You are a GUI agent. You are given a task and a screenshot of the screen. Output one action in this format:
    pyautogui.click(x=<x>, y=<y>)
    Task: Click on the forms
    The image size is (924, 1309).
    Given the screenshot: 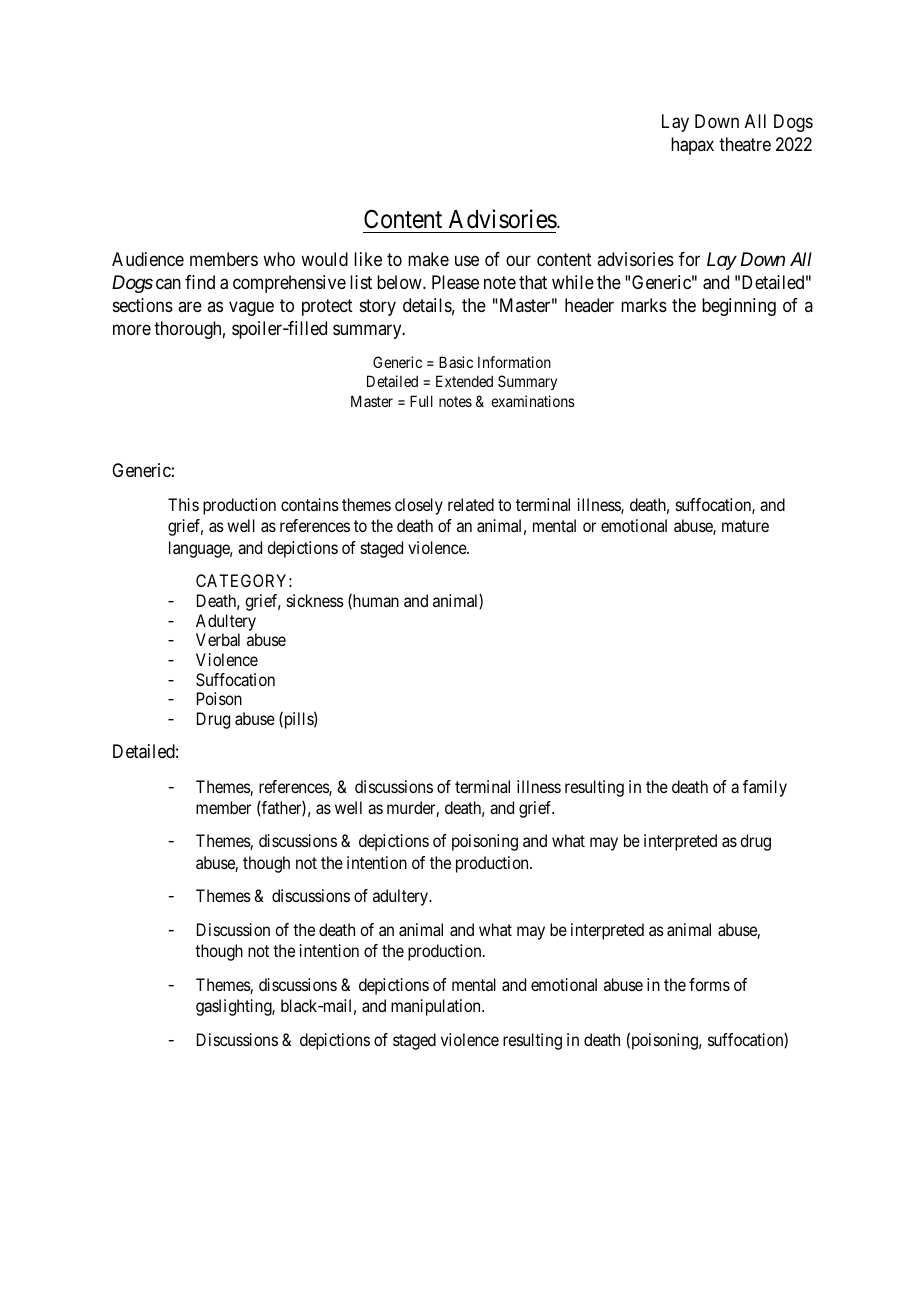 What is the action you would take?
    pyautogui.click(x=709, y=984)
